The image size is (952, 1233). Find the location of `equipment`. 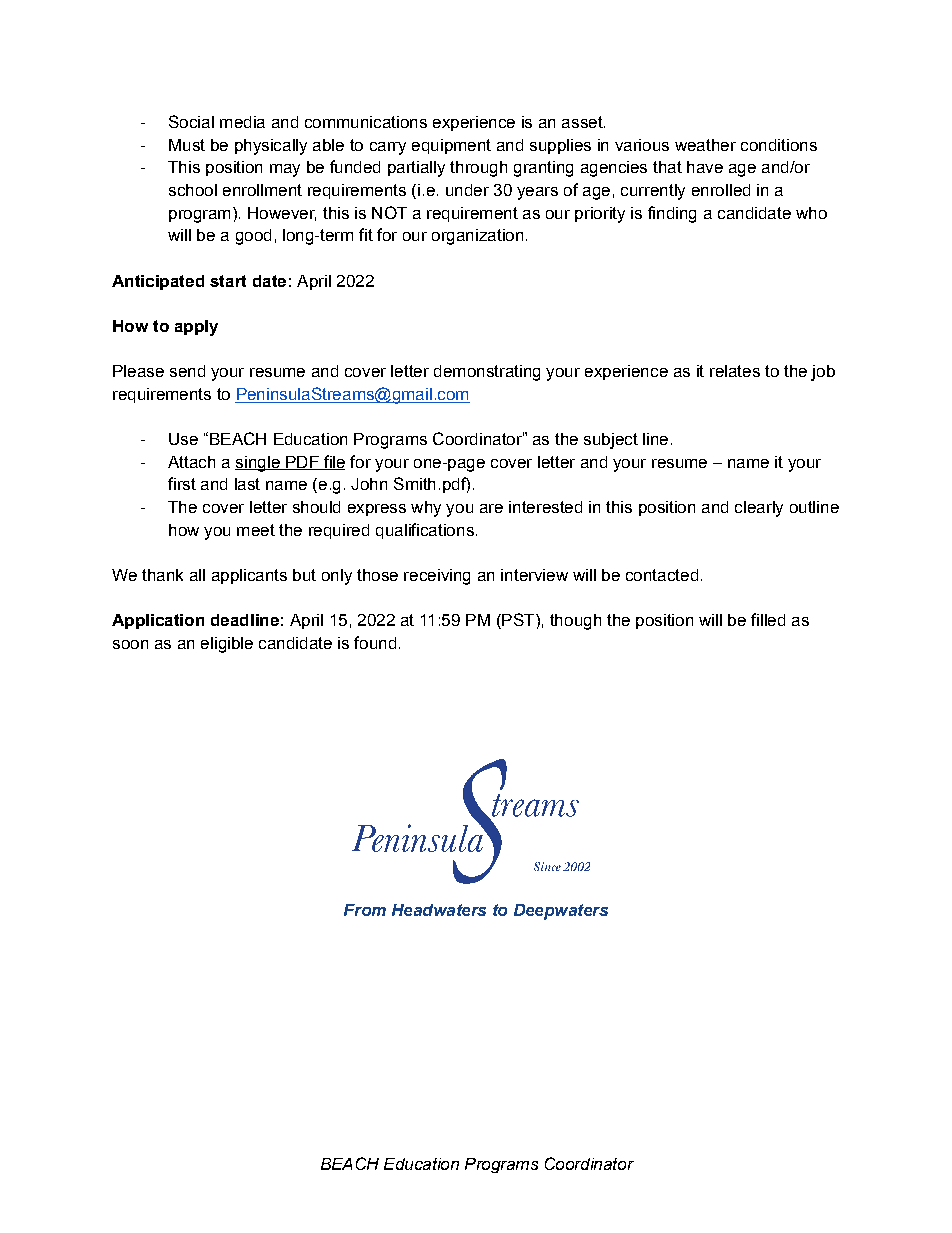

equipment is located at coordinates (451, 146).
